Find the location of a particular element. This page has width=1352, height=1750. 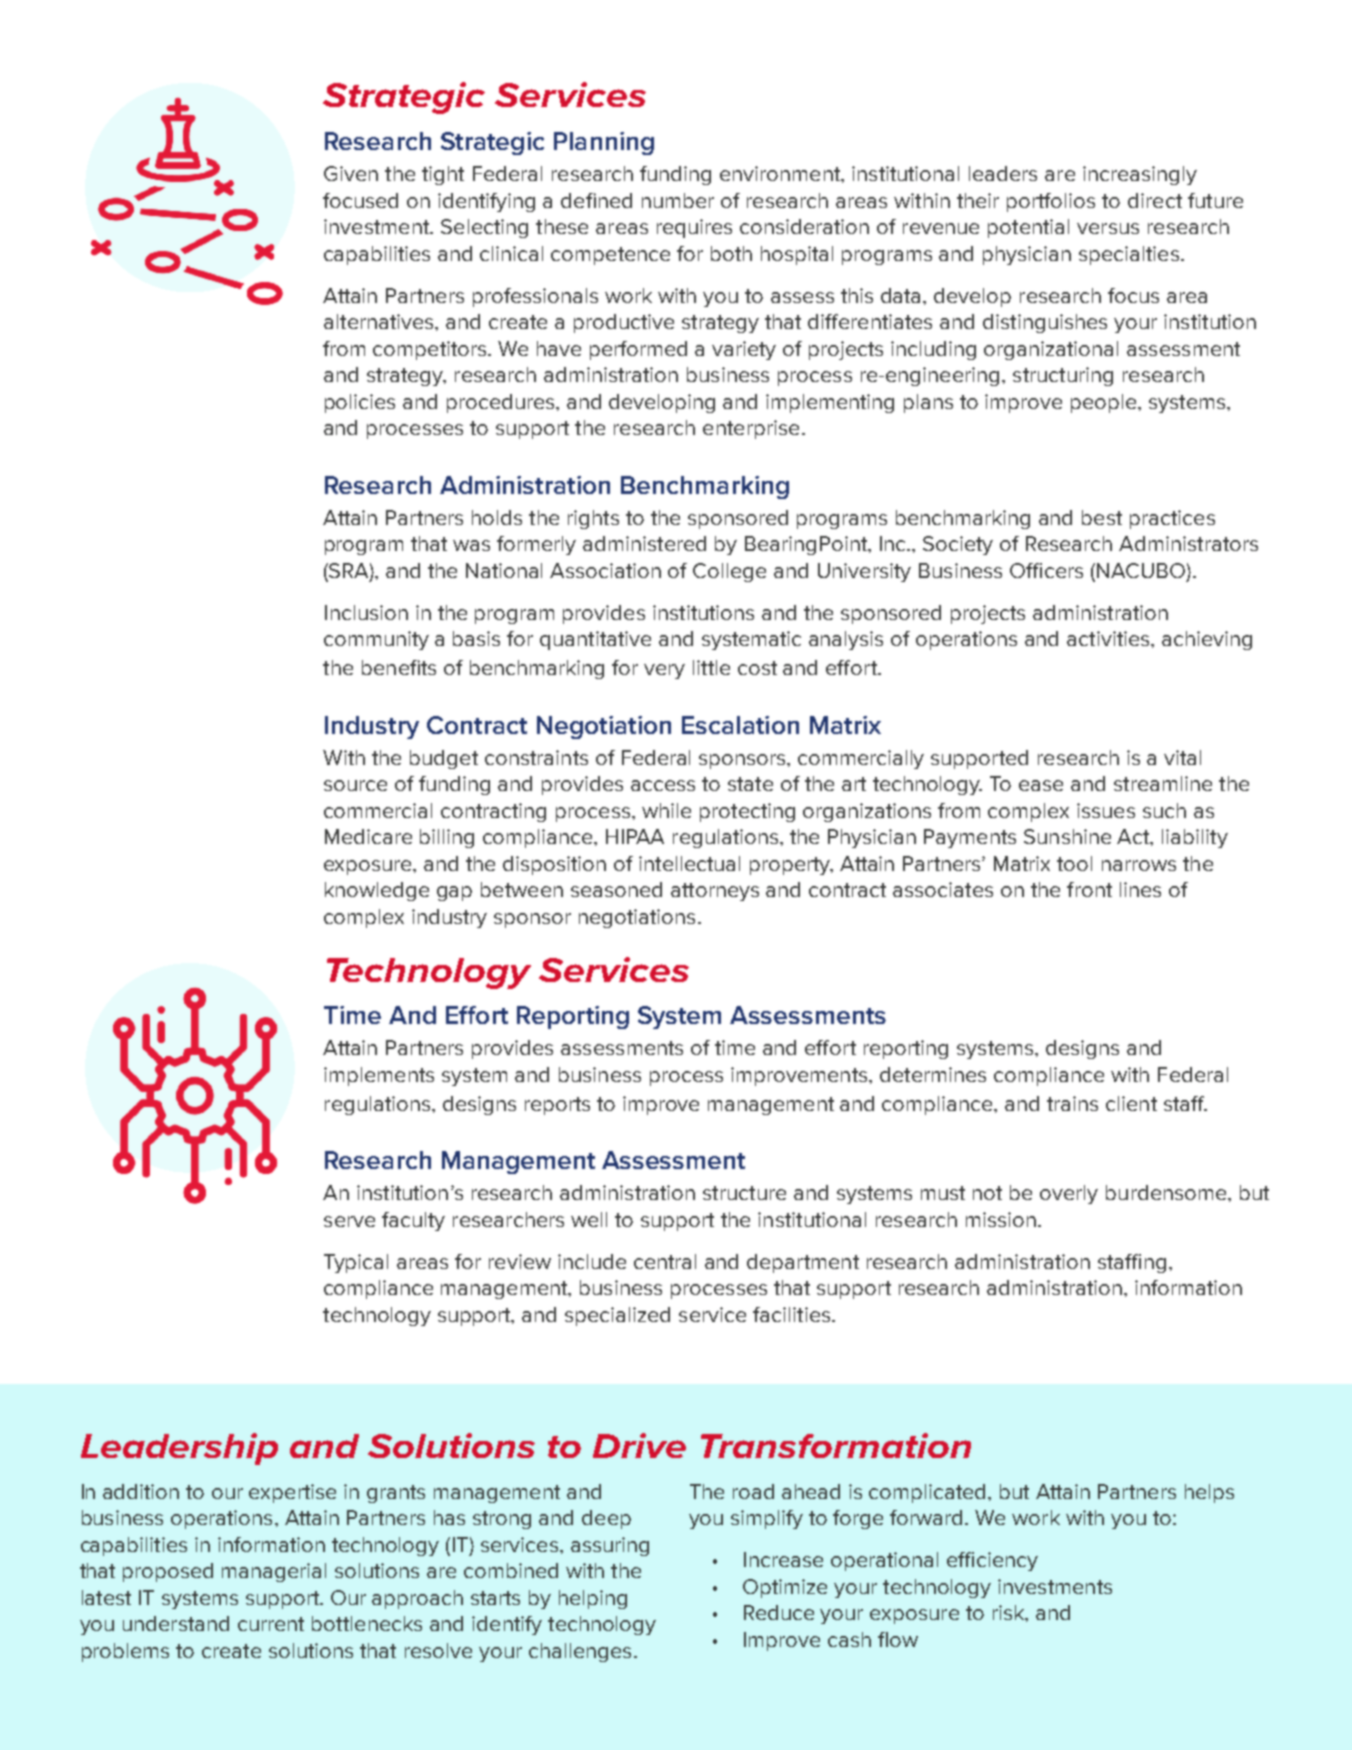

Given is located at coordinates (351, 173).
